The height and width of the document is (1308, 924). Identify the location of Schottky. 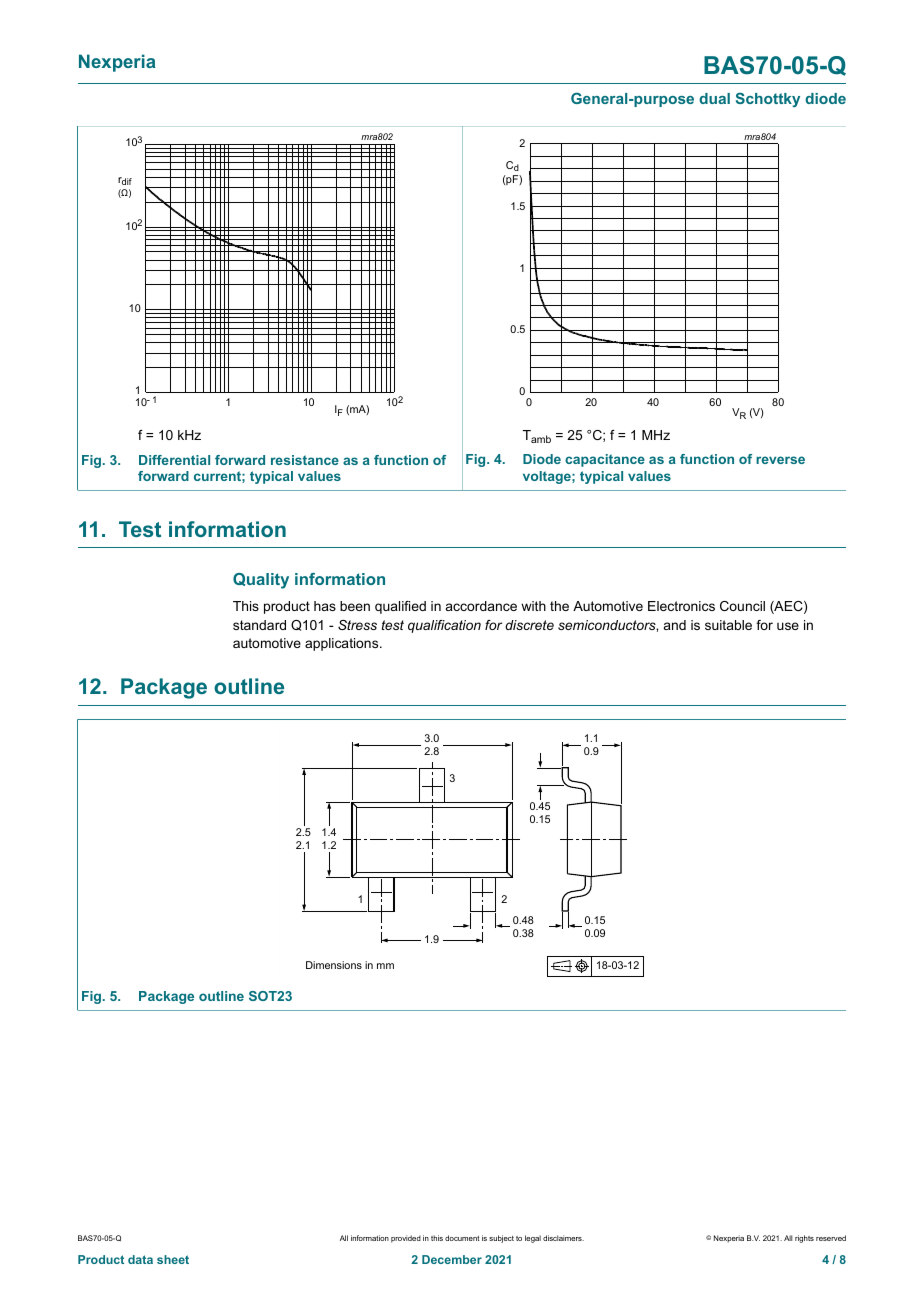
(768, 99).
